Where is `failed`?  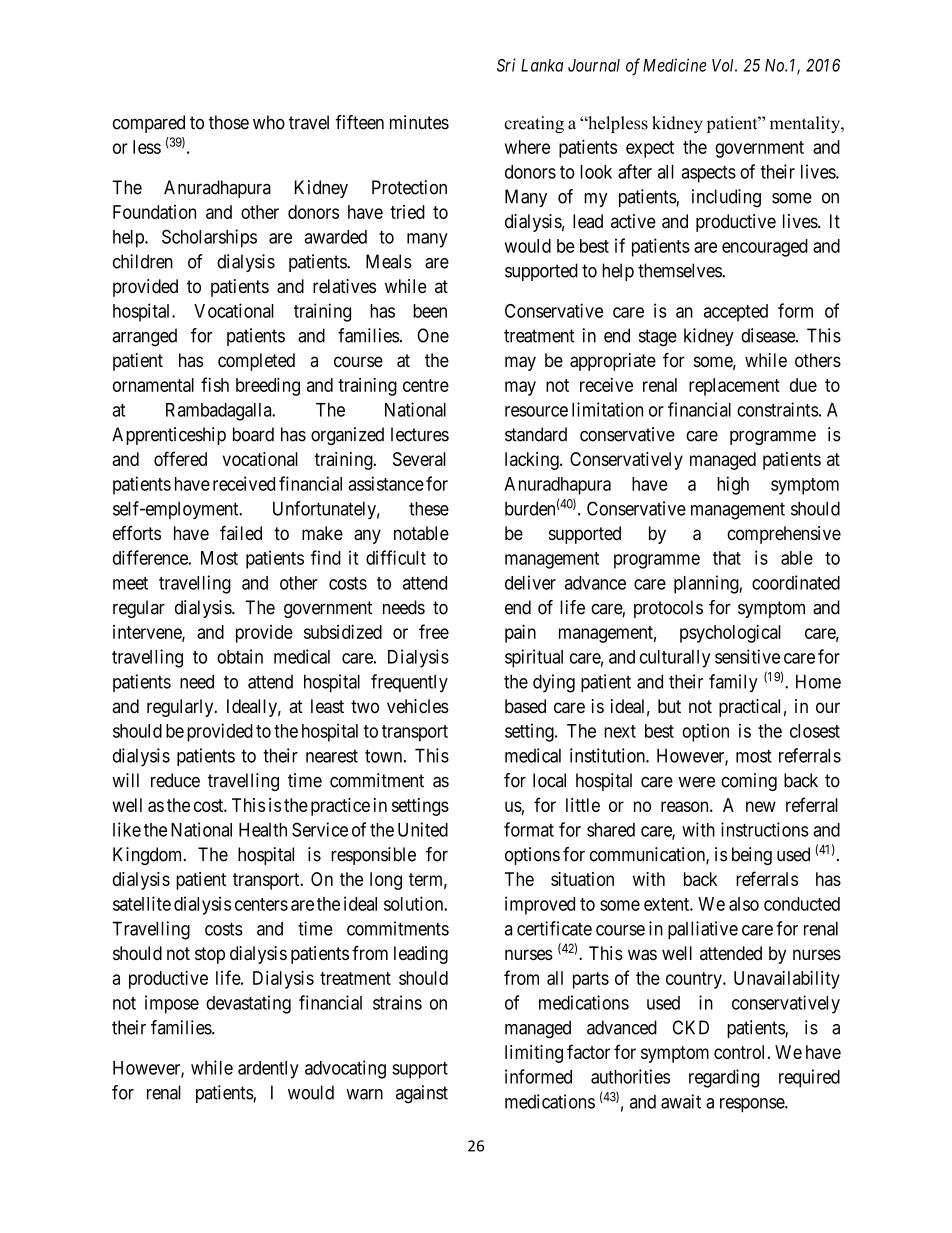 failed is located at coordinates (241, 533).
